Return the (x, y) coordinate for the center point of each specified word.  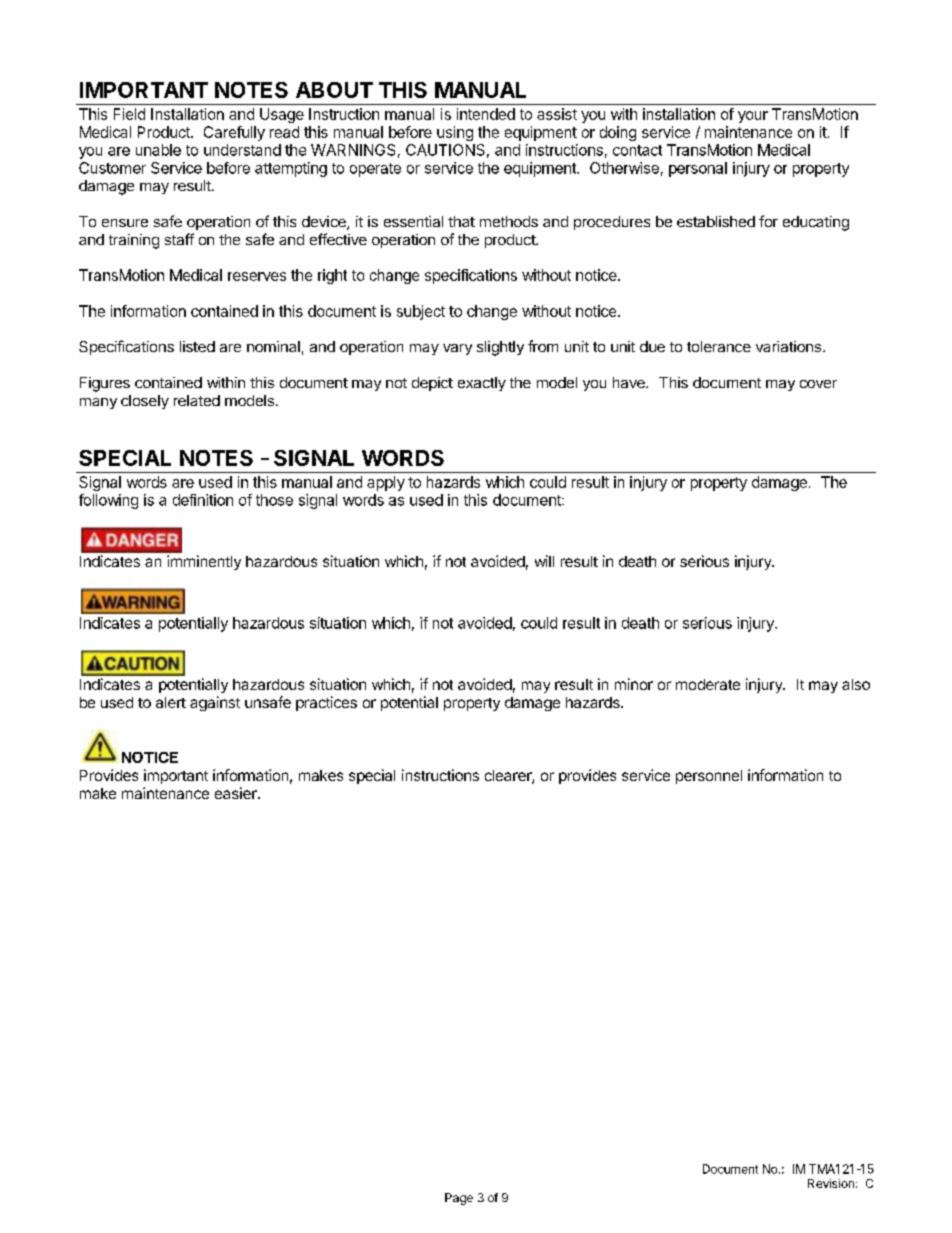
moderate (708, 684)
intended (486, 114)
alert (171, 702)
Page (459, 1199)
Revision (831, 1183)
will (544, 561)
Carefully (234, 133)
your (753, 117)
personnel (709, 777)
